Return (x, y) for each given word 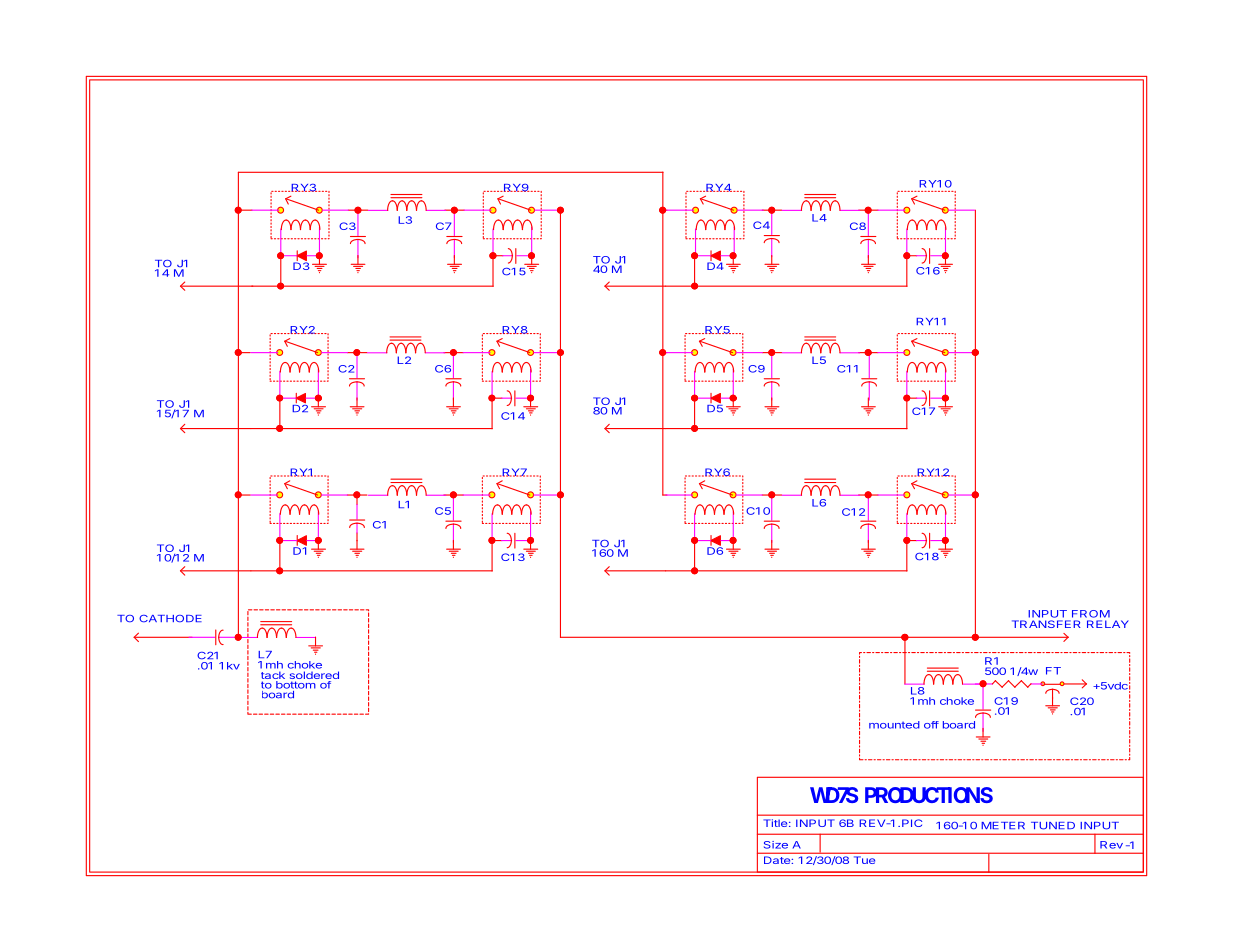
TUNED (1053, 826)
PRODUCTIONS (929, 795)
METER (1003, 825)
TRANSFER (1046, 624)
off (931, 725)
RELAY (1108, 624)
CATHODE (170, 619)
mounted (894, 725)
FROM (1091, 614)
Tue (864, 860)
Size (776, 845)
